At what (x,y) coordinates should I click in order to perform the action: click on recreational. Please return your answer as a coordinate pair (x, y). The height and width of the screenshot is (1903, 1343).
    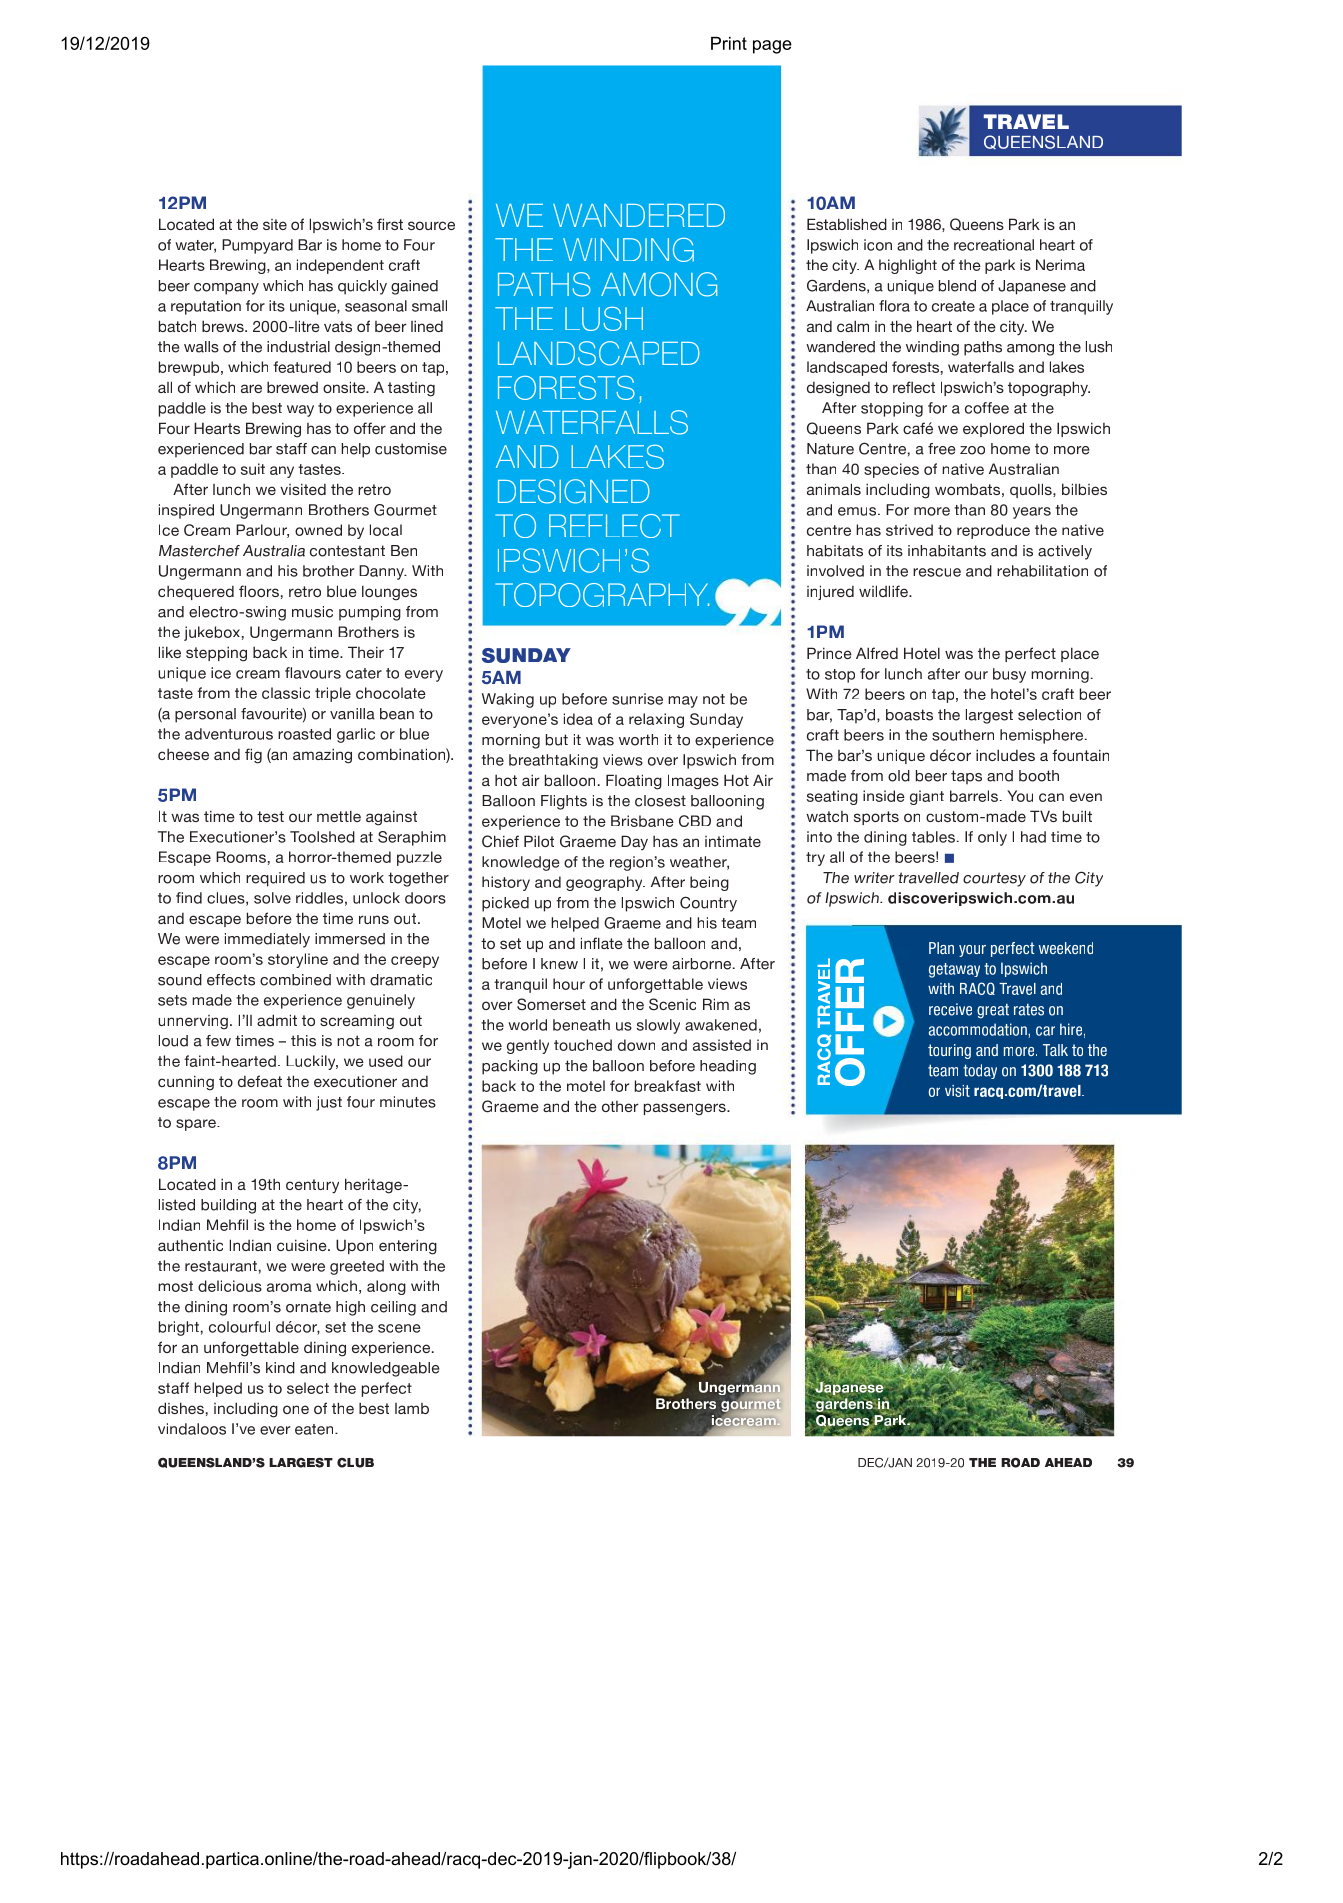
    Looking at the image, I should click on (994, 245).
